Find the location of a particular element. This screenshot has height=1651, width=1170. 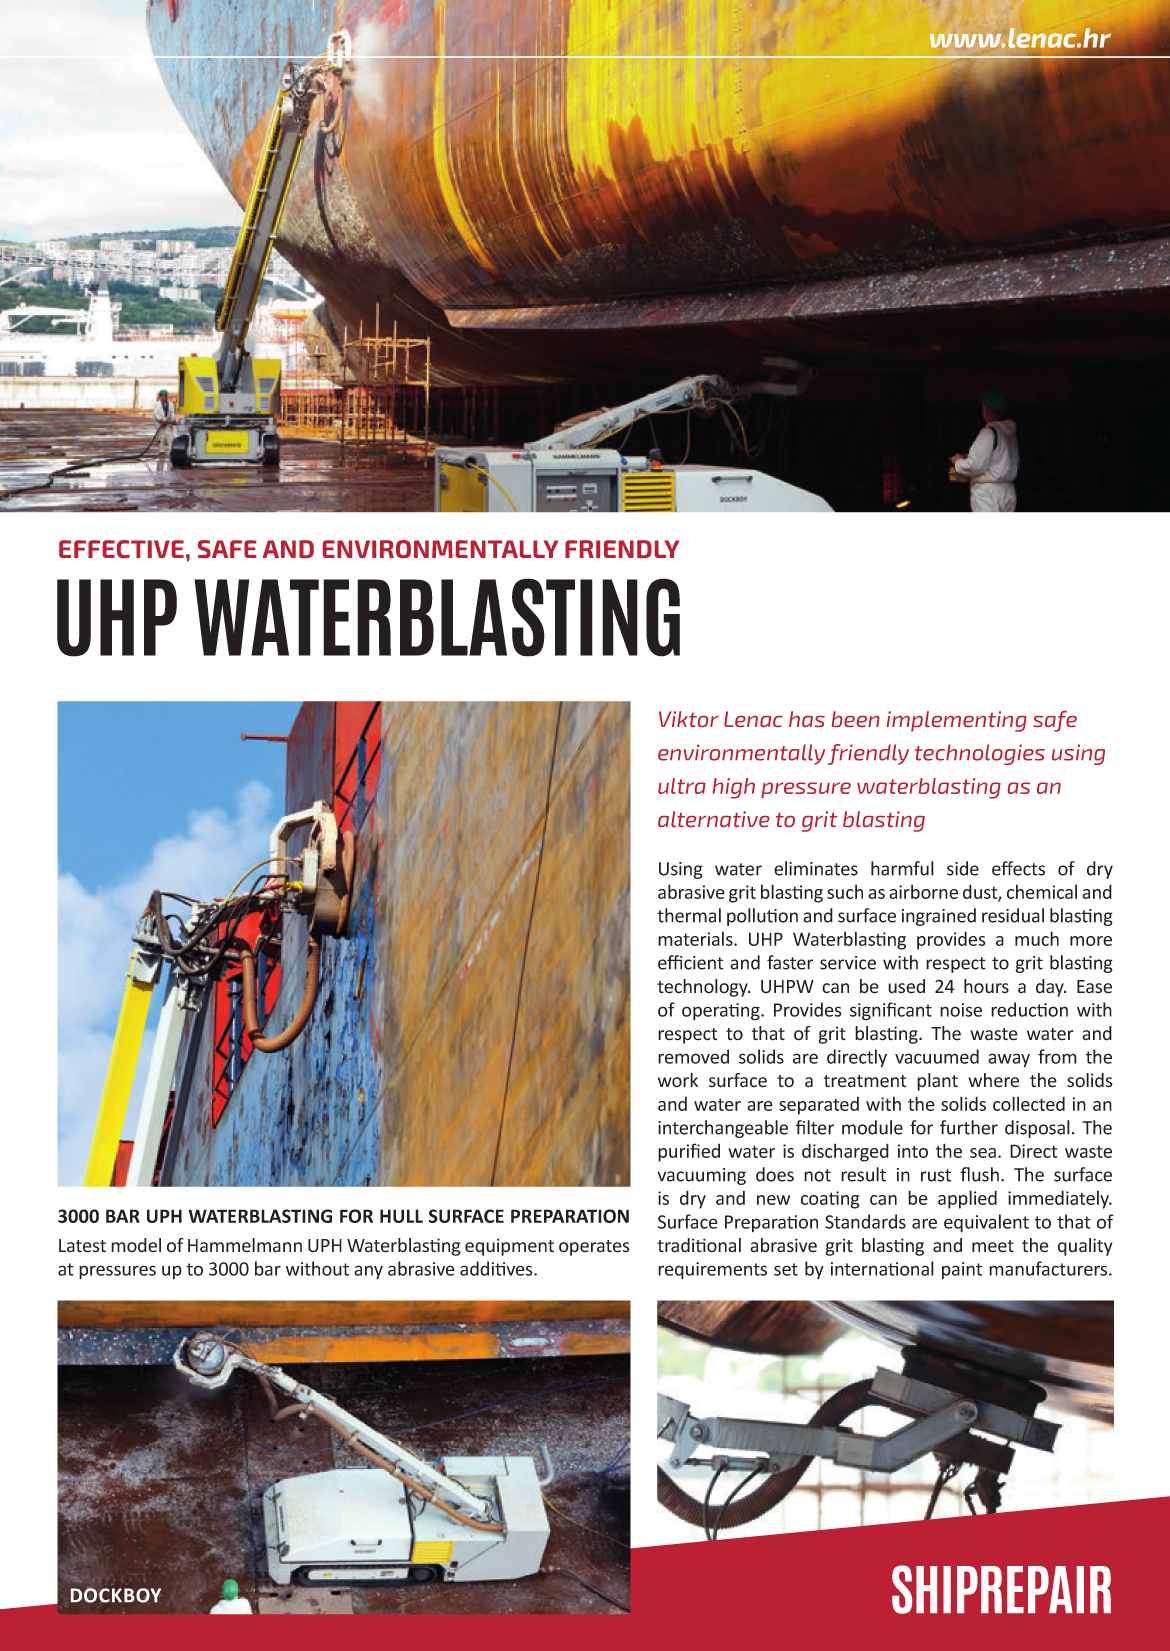

implementing is located at coordinates (957, 721).
